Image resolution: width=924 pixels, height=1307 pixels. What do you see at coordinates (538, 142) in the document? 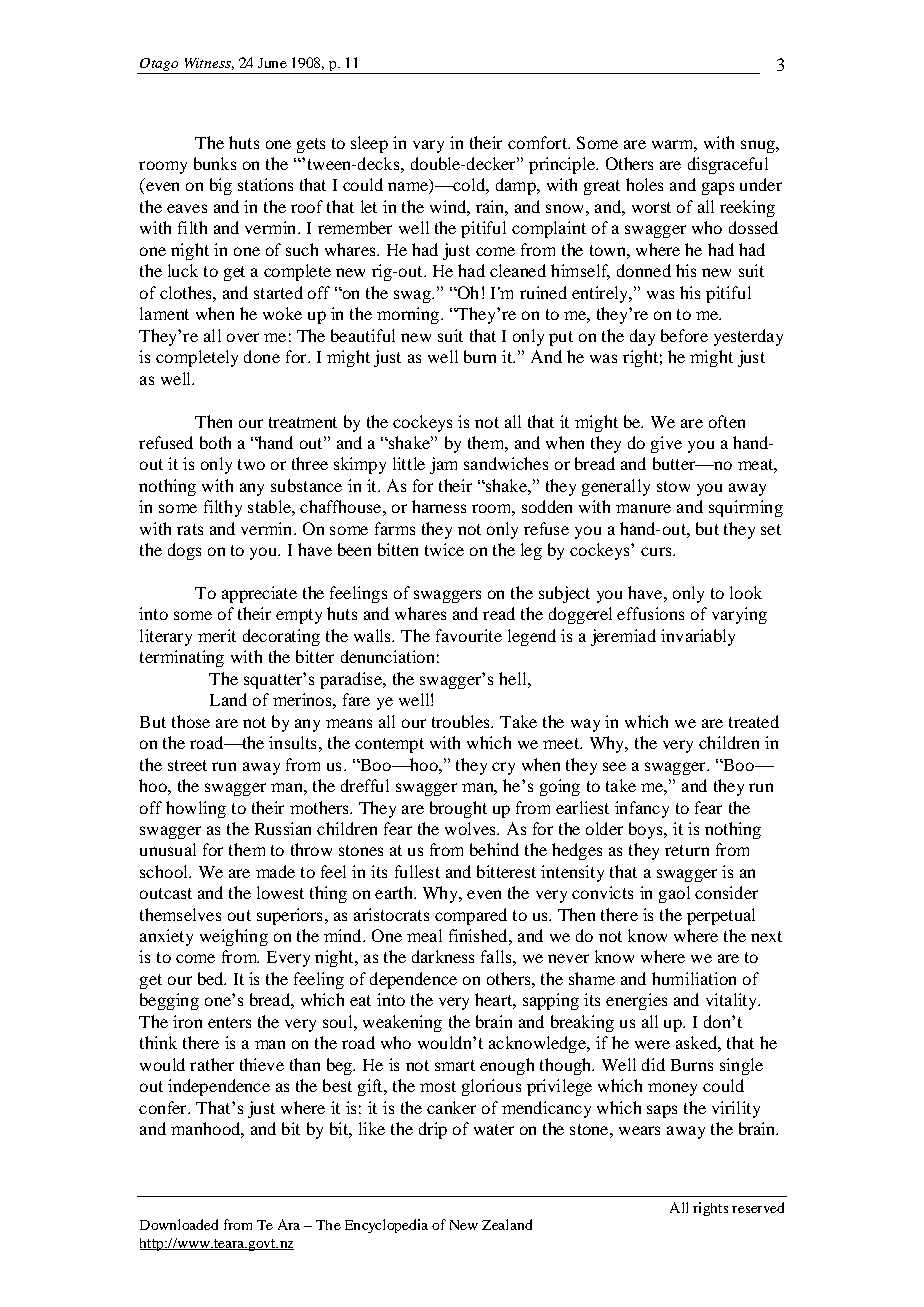
I see `comfort` at bounding box center [538, 142].
